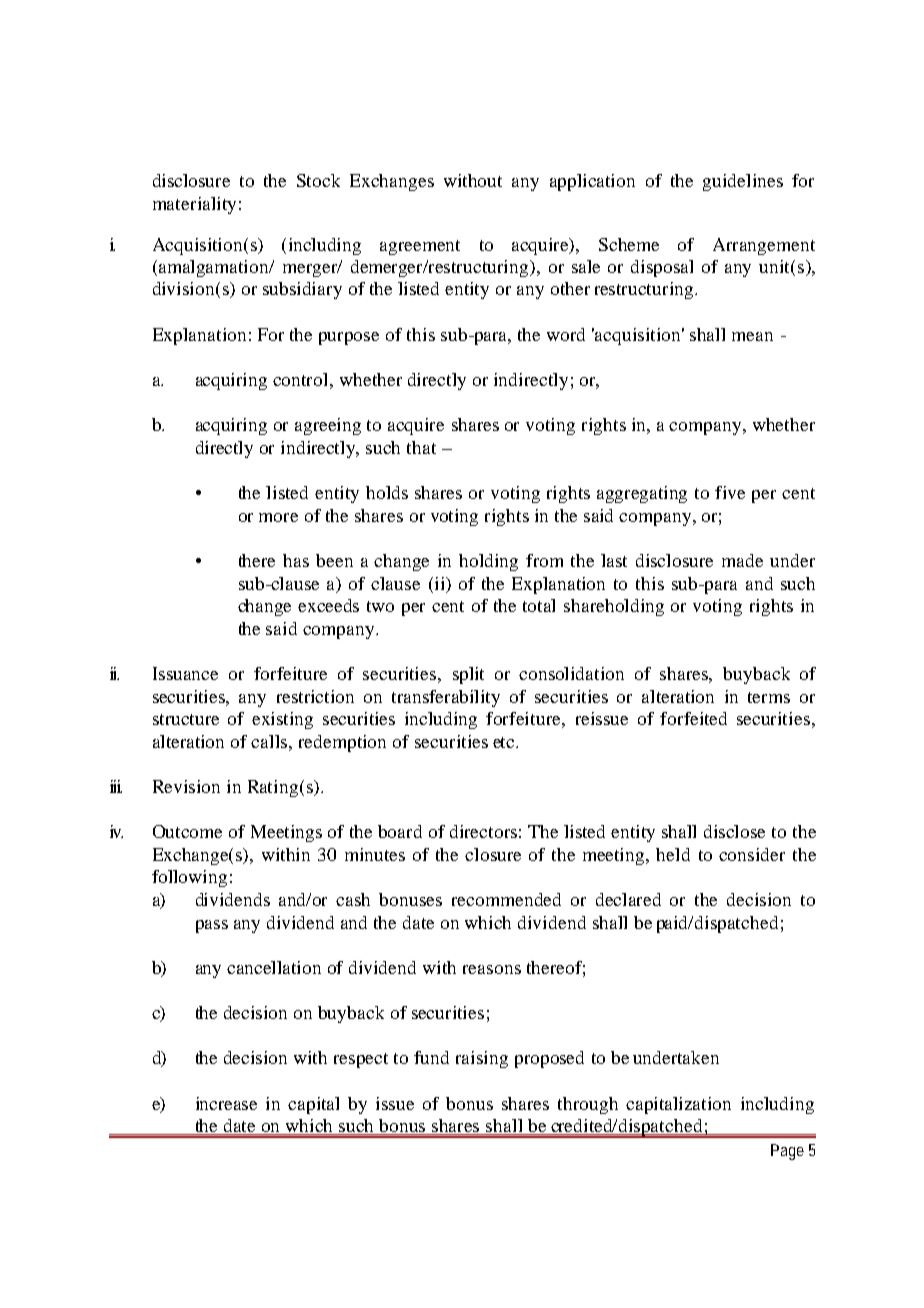  Describe the element at coordinates (420, 247) in the page. I see `agreement` at that location.
